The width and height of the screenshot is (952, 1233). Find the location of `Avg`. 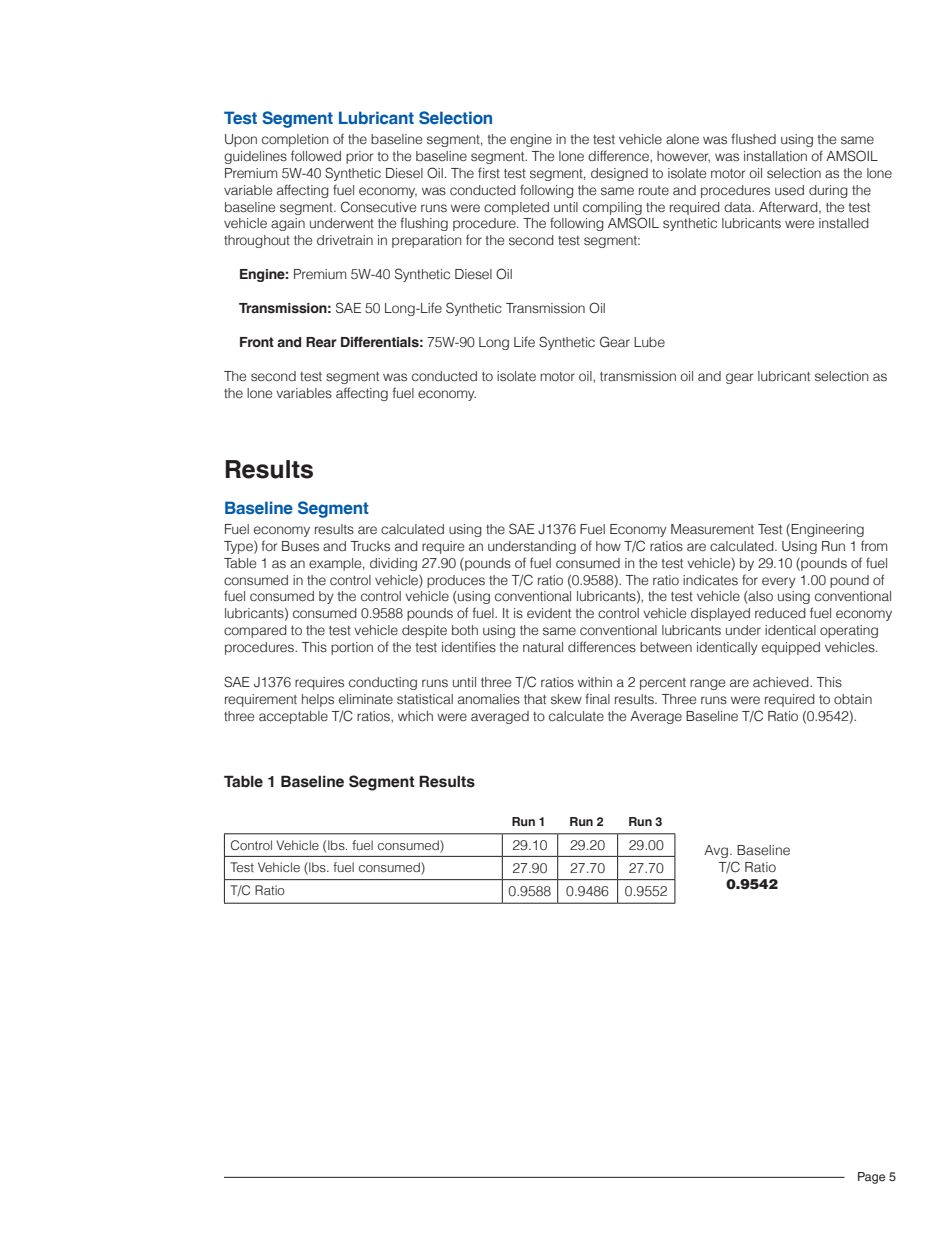

Avg is located at coordinates (716, 851).
